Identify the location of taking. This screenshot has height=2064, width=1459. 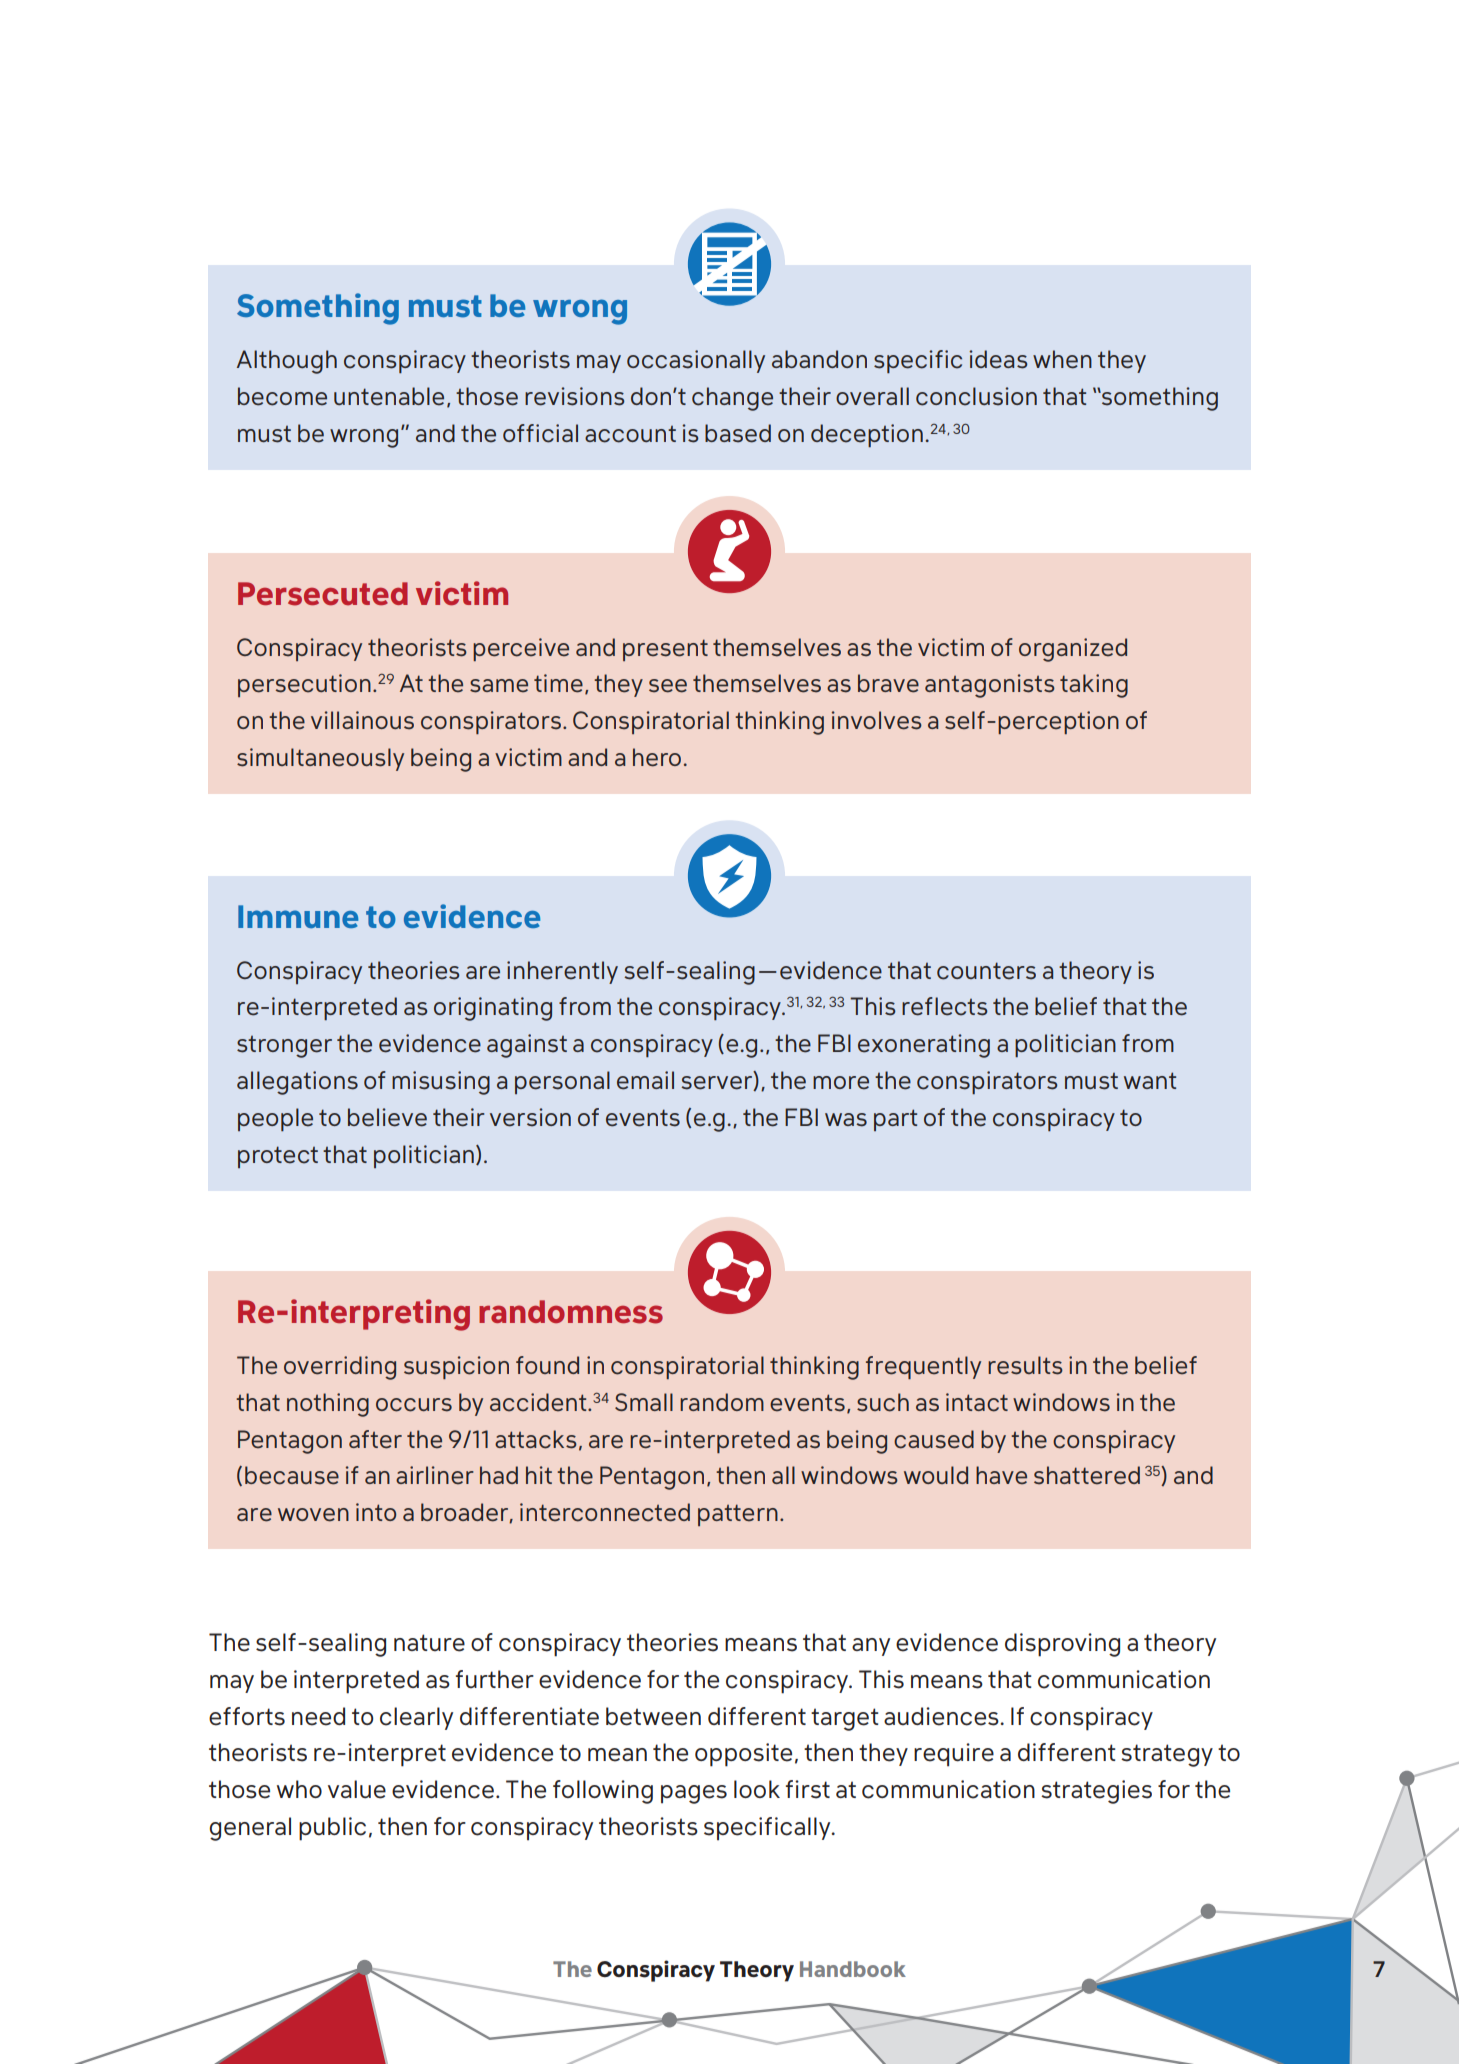
(1094, 686).
